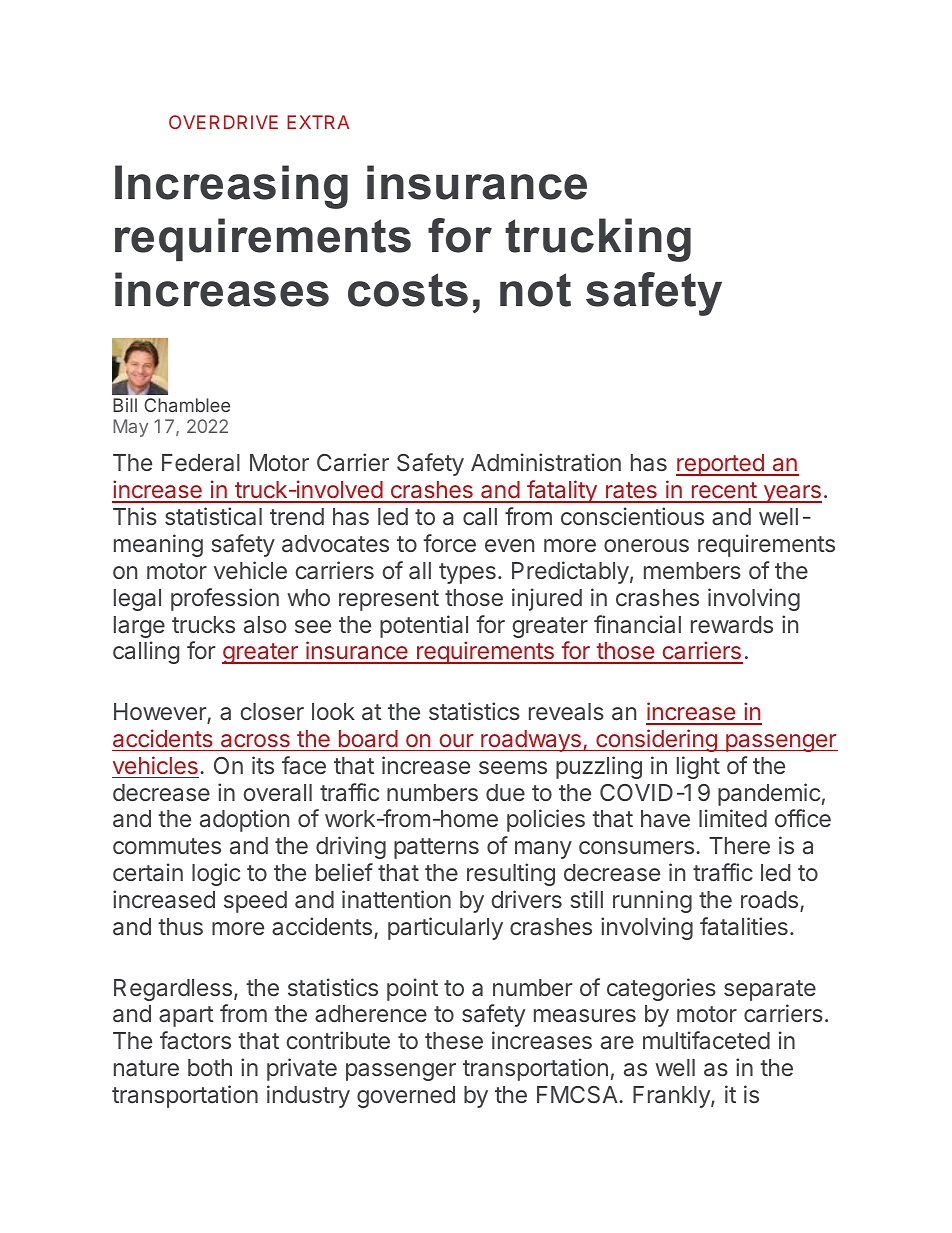  What do you see at coordinates (436, 848) in the screenshot?
I see `patterns` at bounding box center [436, 848].
